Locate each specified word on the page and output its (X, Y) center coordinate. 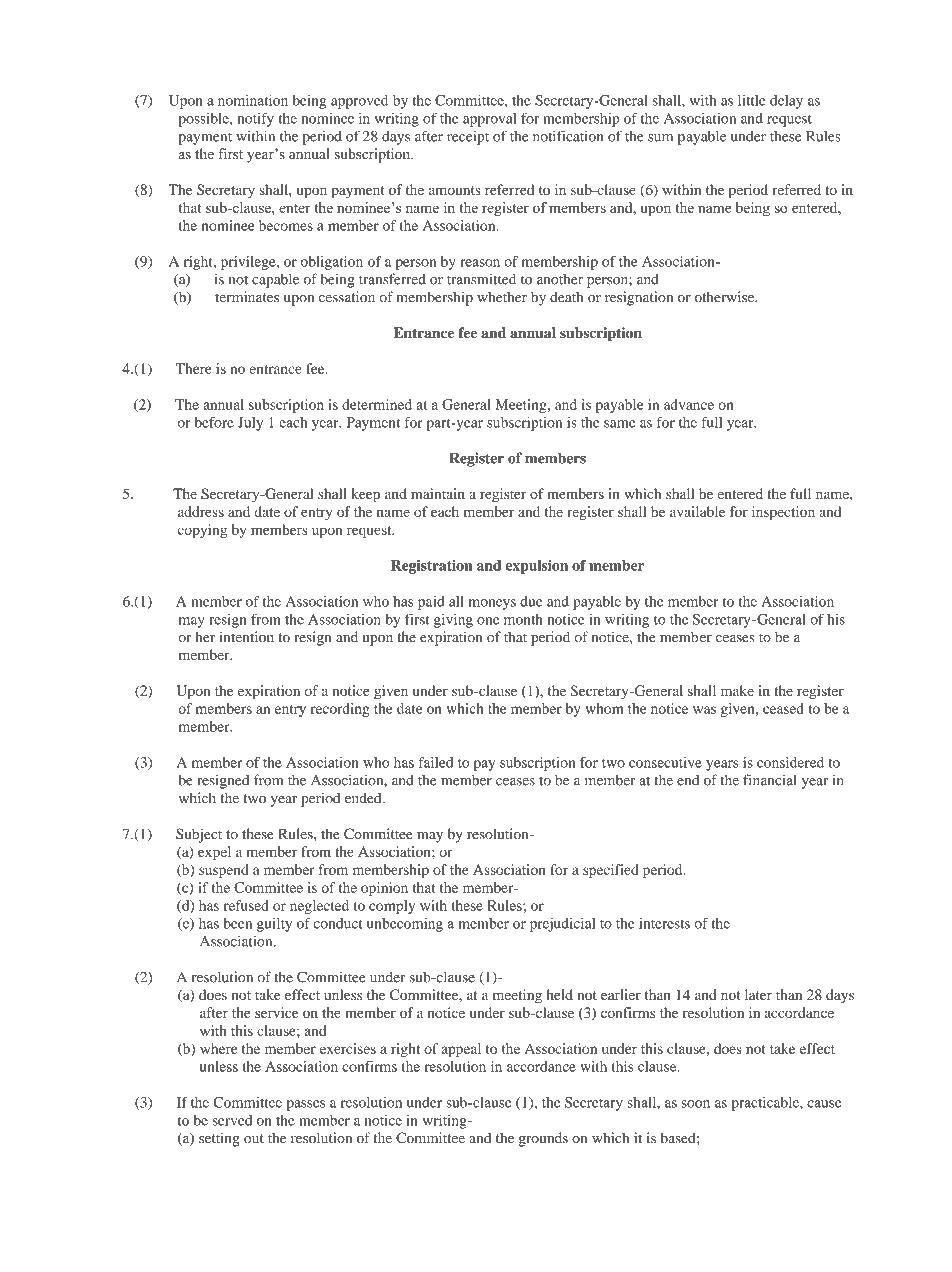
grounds (543, 1139)
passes (305, 1105)
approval (489, 120)
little (752, 100)
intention (246, 637)
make (737, 690)
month (523, 619)
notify (255, 119)
